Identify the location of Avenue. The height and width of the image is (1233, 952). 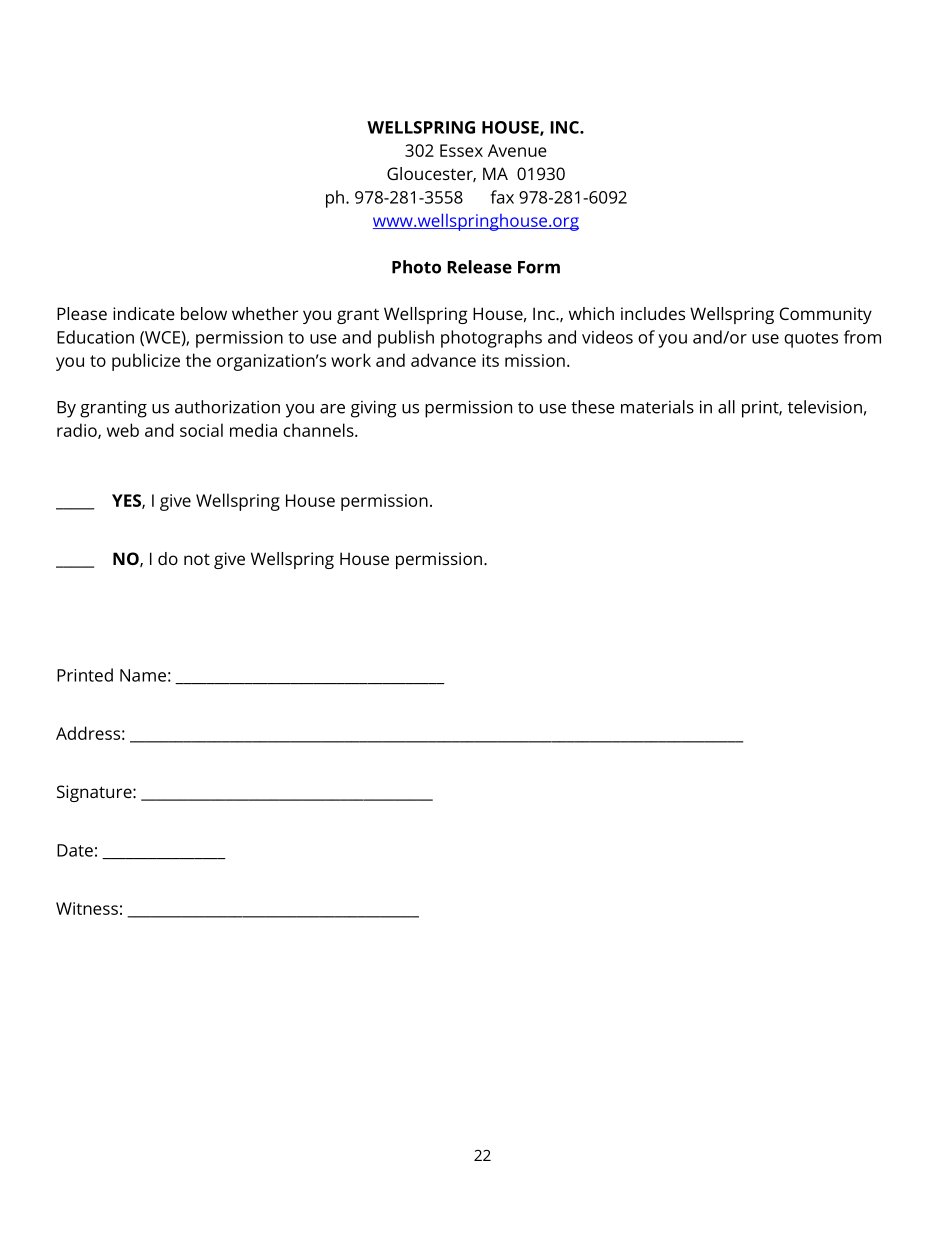
(517, 150).
